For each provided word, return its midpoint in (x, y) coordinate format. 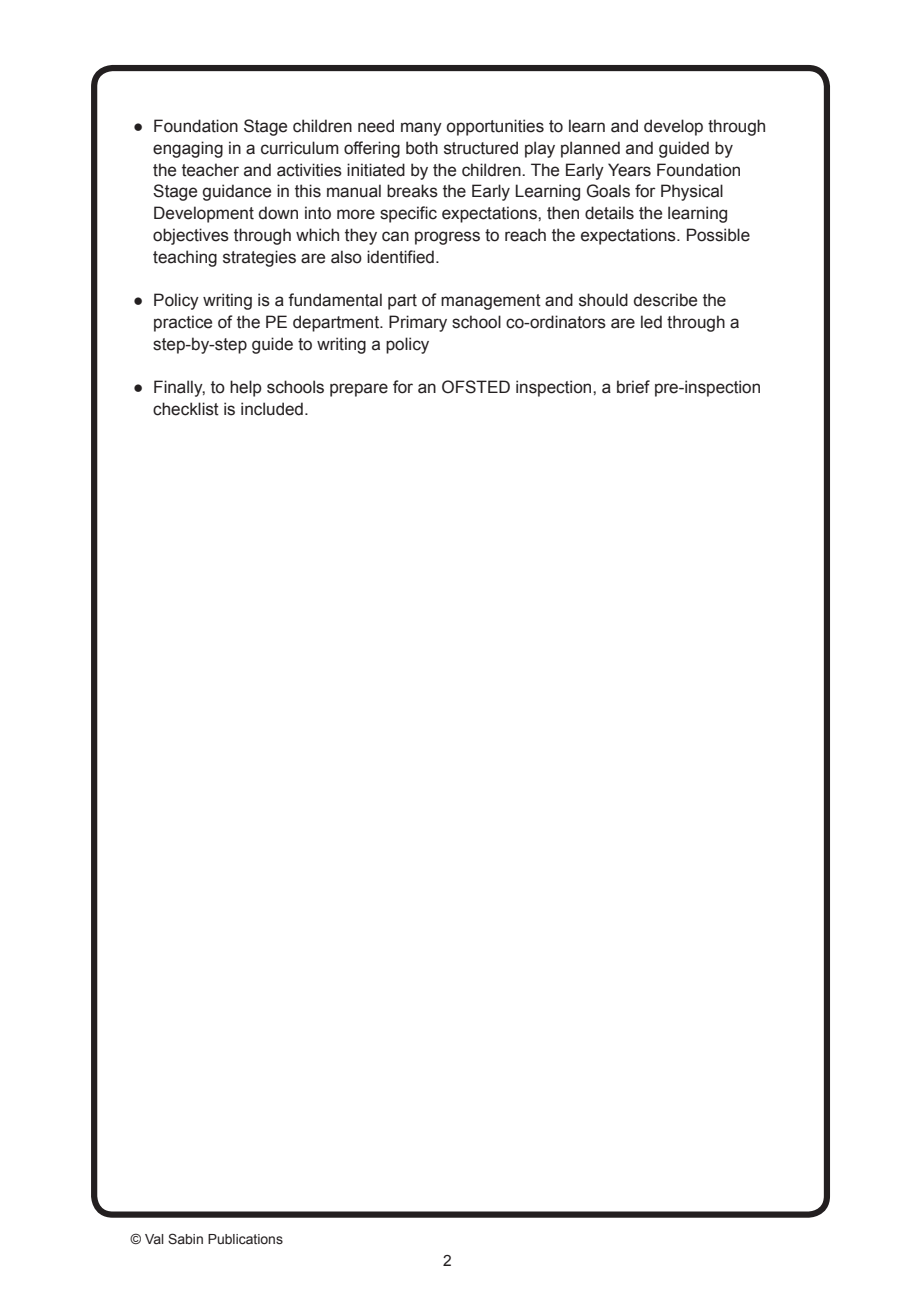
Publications (245, 1239)
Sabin (185, 1239)
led (651, 322)
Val (154, 1239)
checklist (186, 409)
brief (633, 387)
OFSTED (476, 387)
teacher (210, 170)
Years (629, 170)
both (422, 148)
